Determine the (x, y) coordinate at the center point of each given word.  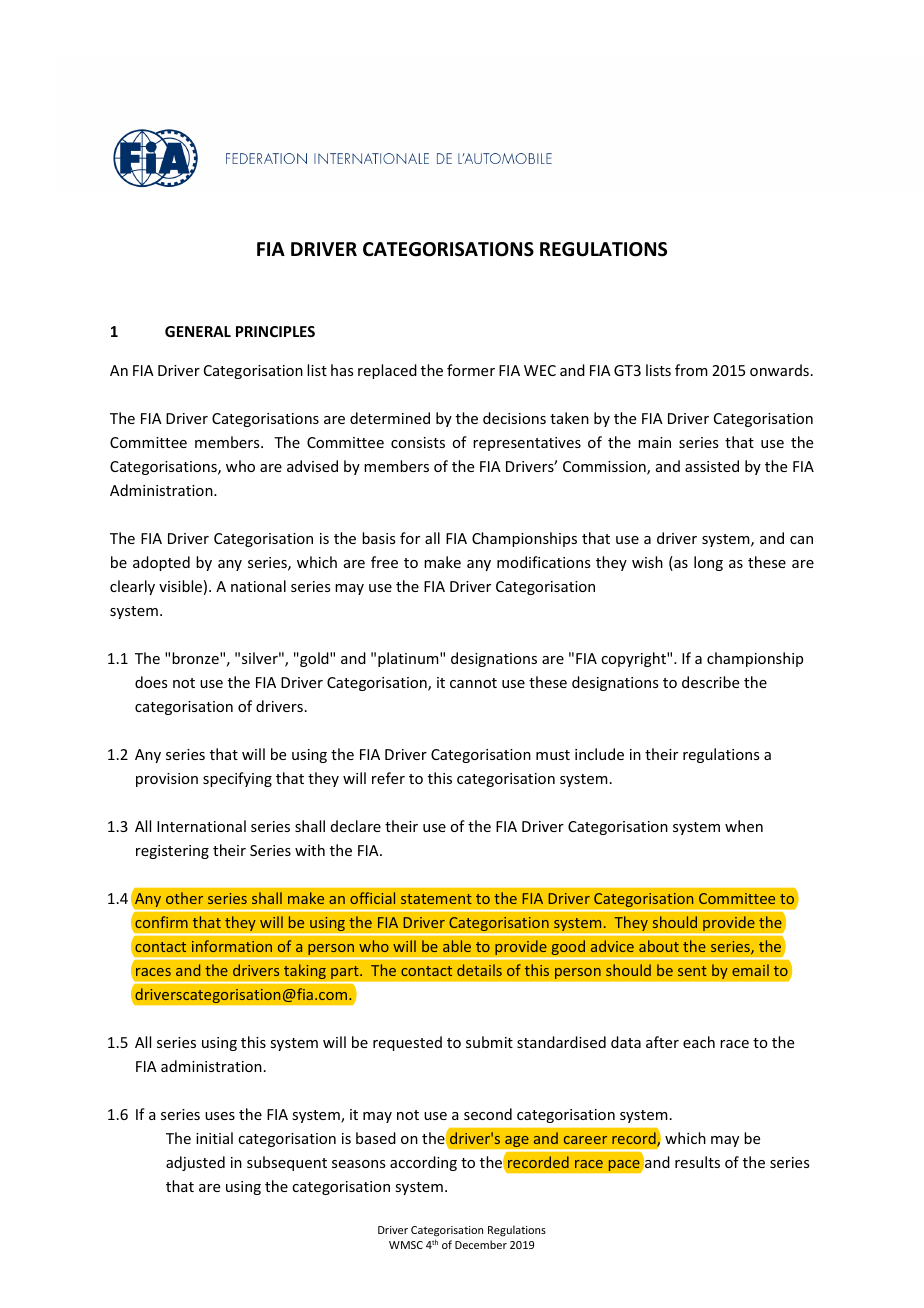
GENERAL (198, 331)
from (691, 370)
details (479, 970)
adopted (161, 563)
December (481, 1244)
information (232, 946)
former (471, 370)
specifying (237, 779)
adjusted (195, 1163)
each (699, 1042)
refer (388, 778)
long (708, 563)
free (384, 562)
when (744, 826)
